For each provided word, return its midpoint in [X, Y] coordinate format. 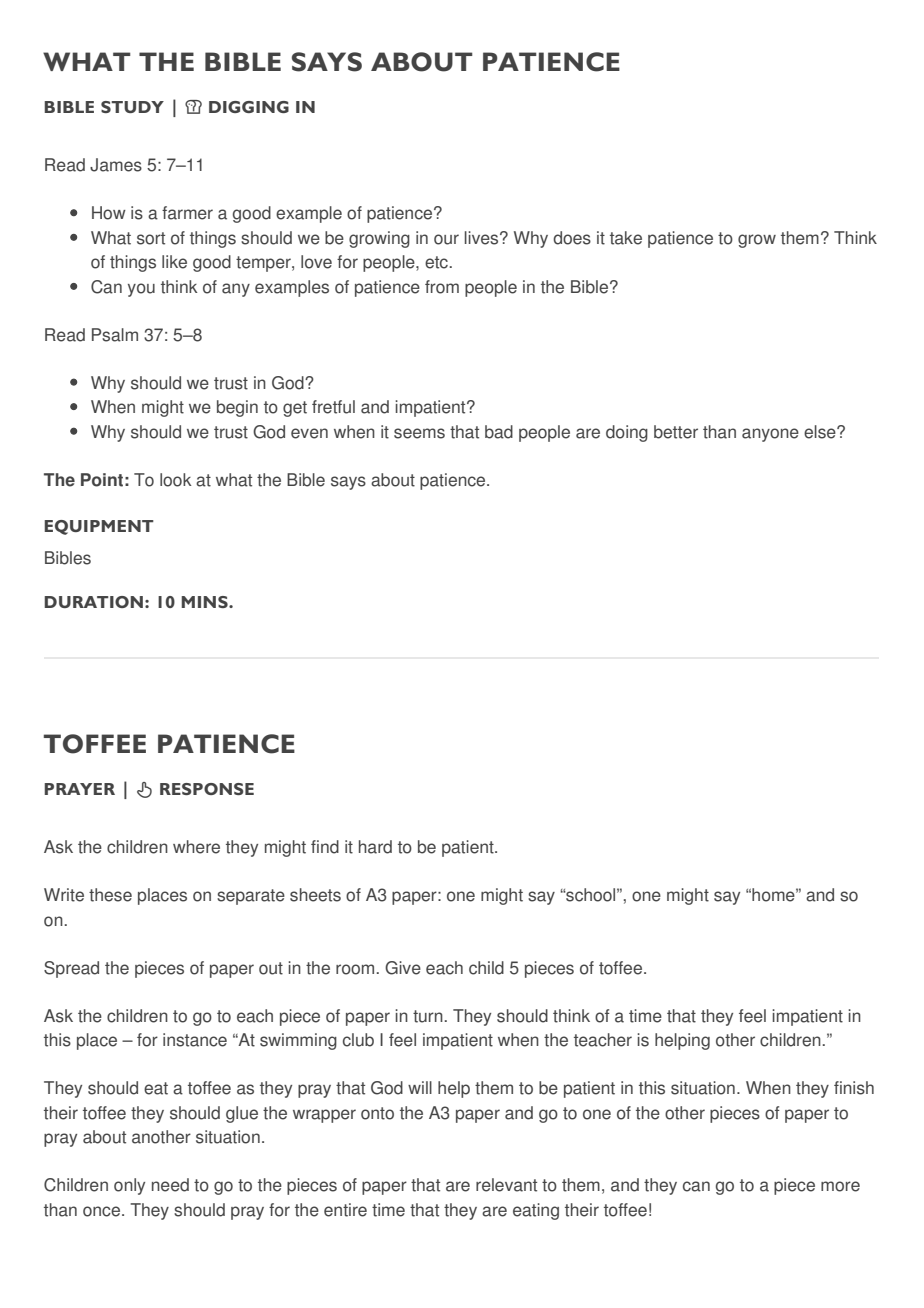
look [176, 480]
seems [419, 433]
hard [375, 847]
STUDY [132, 107]
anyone [770, 435]
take [626, 238]
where [196, 847]
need [170, 1185]
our [446, 239]
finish [854, 1088]
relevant [506, 1185]
